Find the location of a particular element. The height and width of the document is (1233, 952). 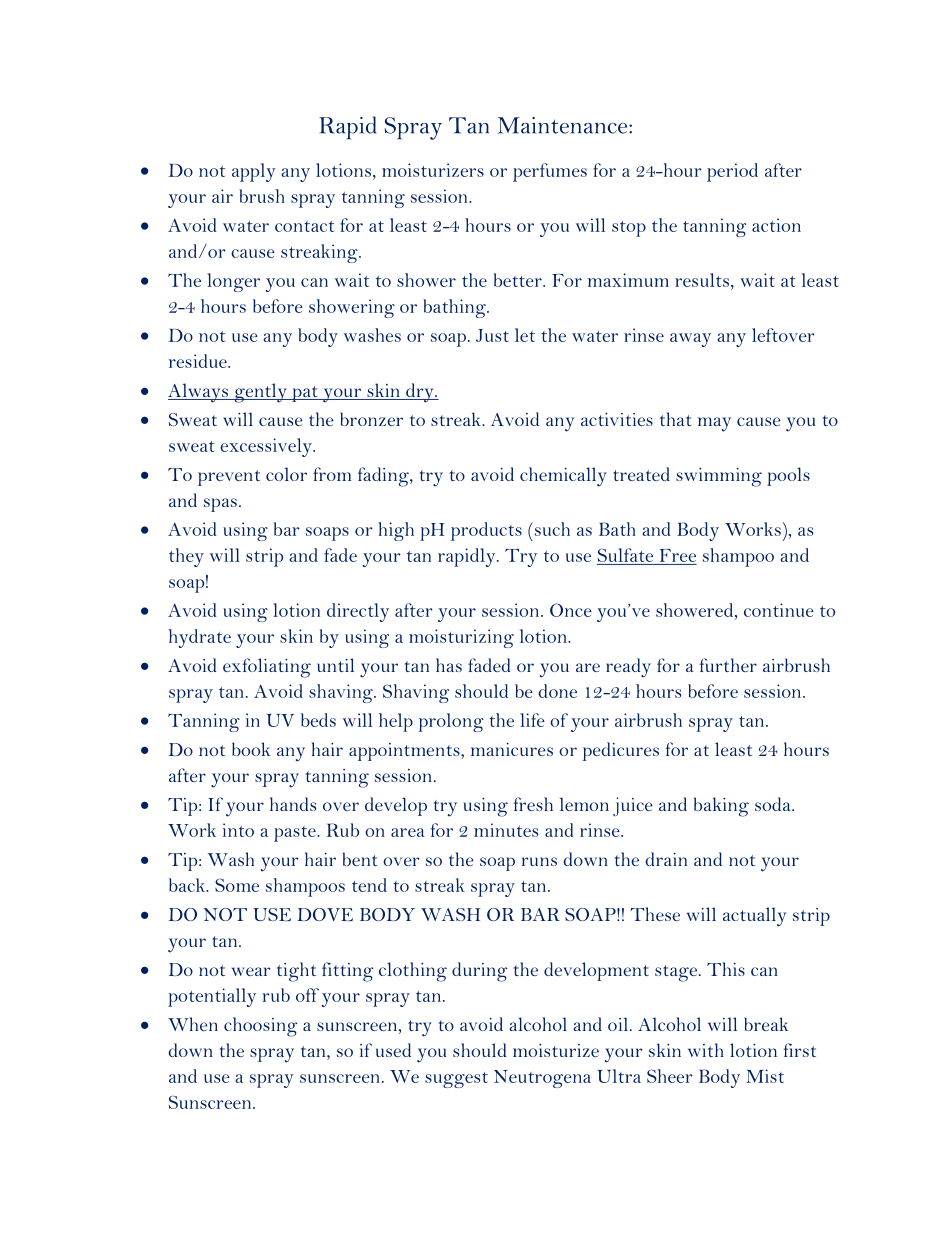

moisturizing is located at coordinates (461, 638).
